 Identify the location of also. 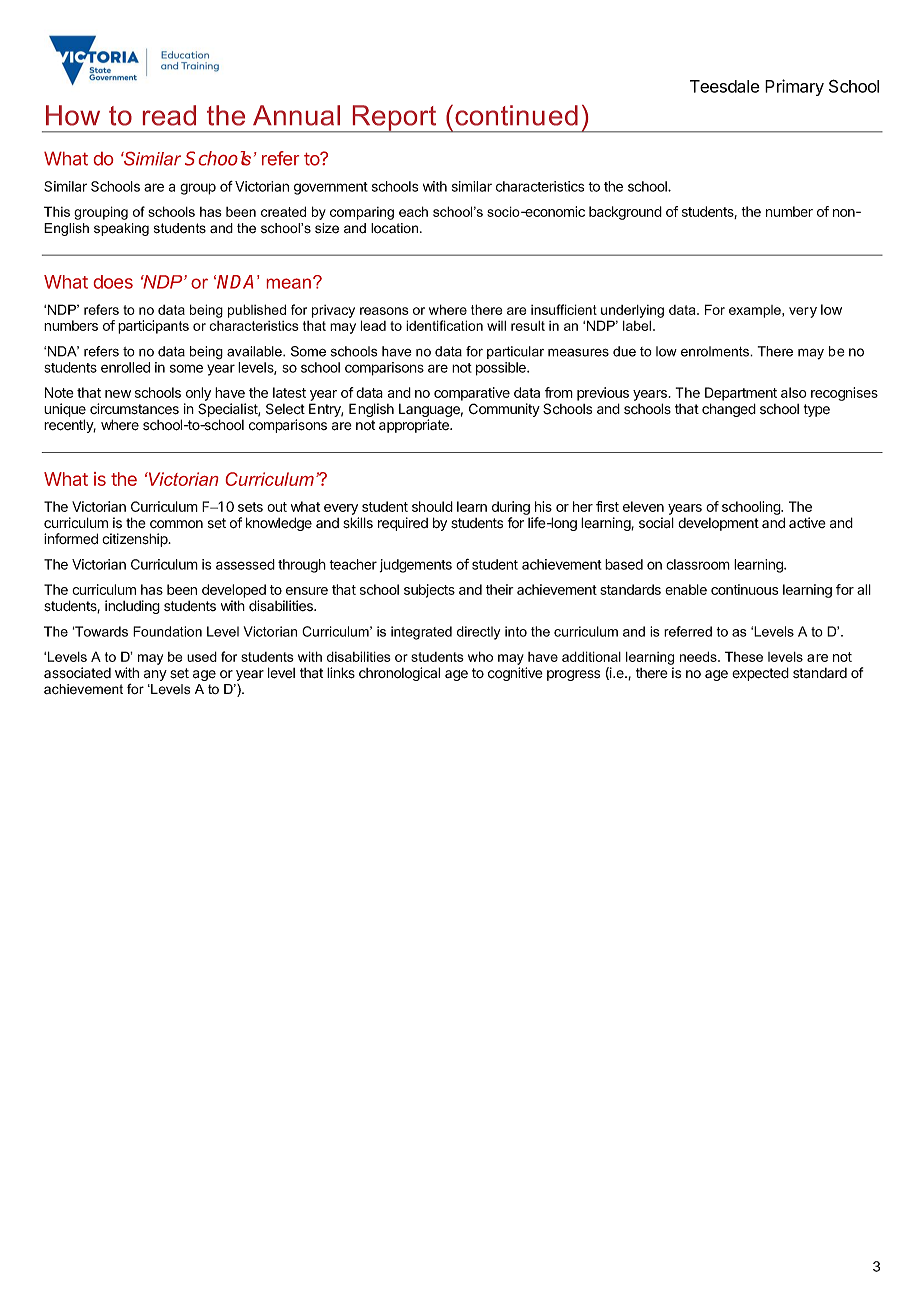
(793, 392).
